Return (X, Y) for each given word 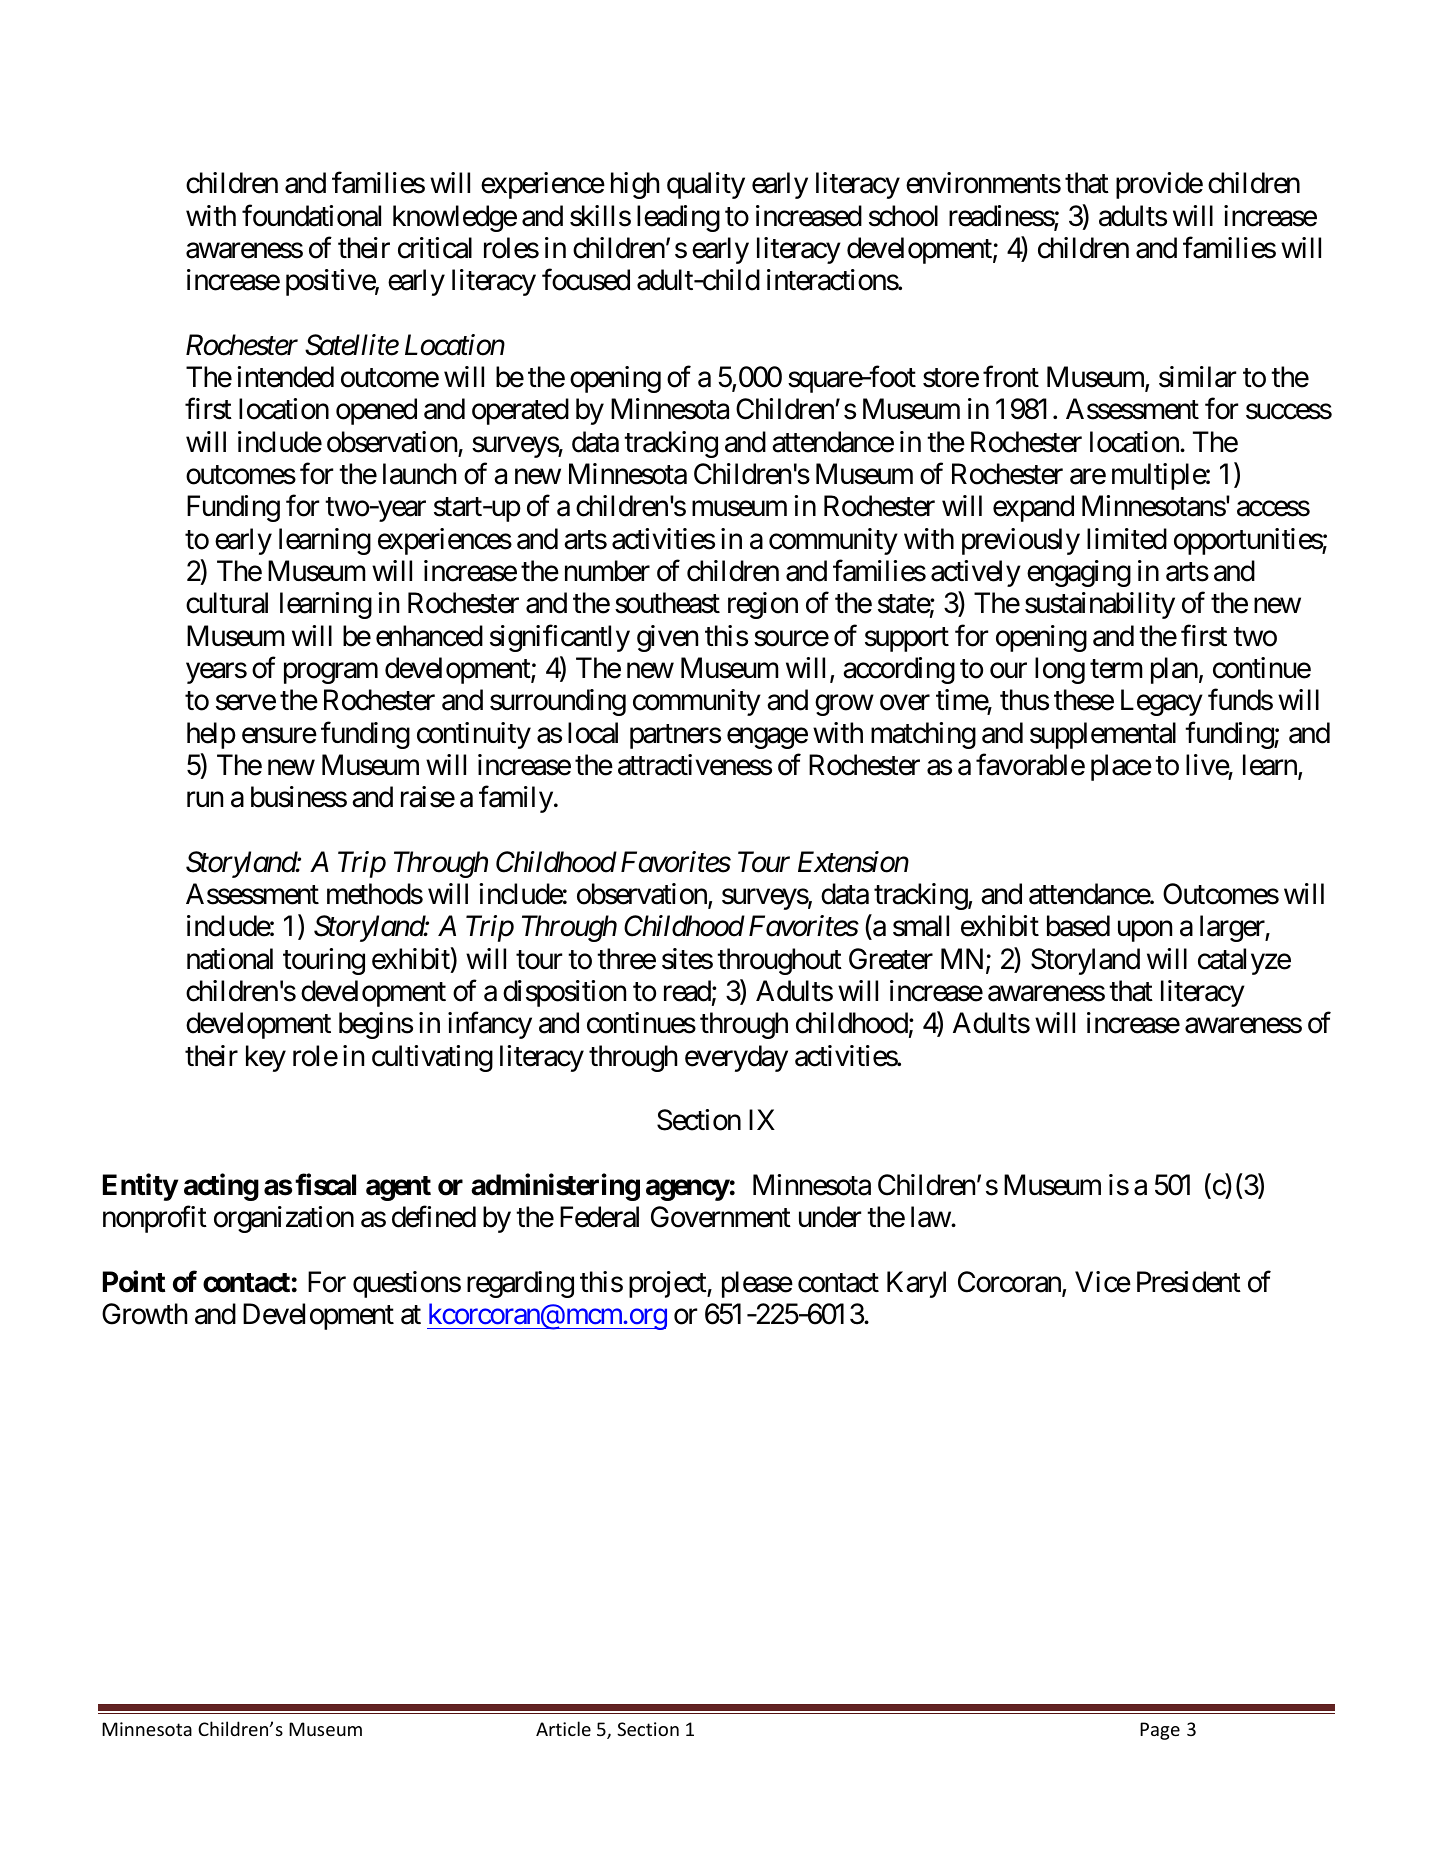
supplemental (1103, 735)
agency (688, 1190)
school (903, 216)
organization (284, 1219)
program (331, 673)
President (1189, 1282)
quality (706, 185)
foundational (311, 215)
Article (563, 1728)
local (593, 733)
